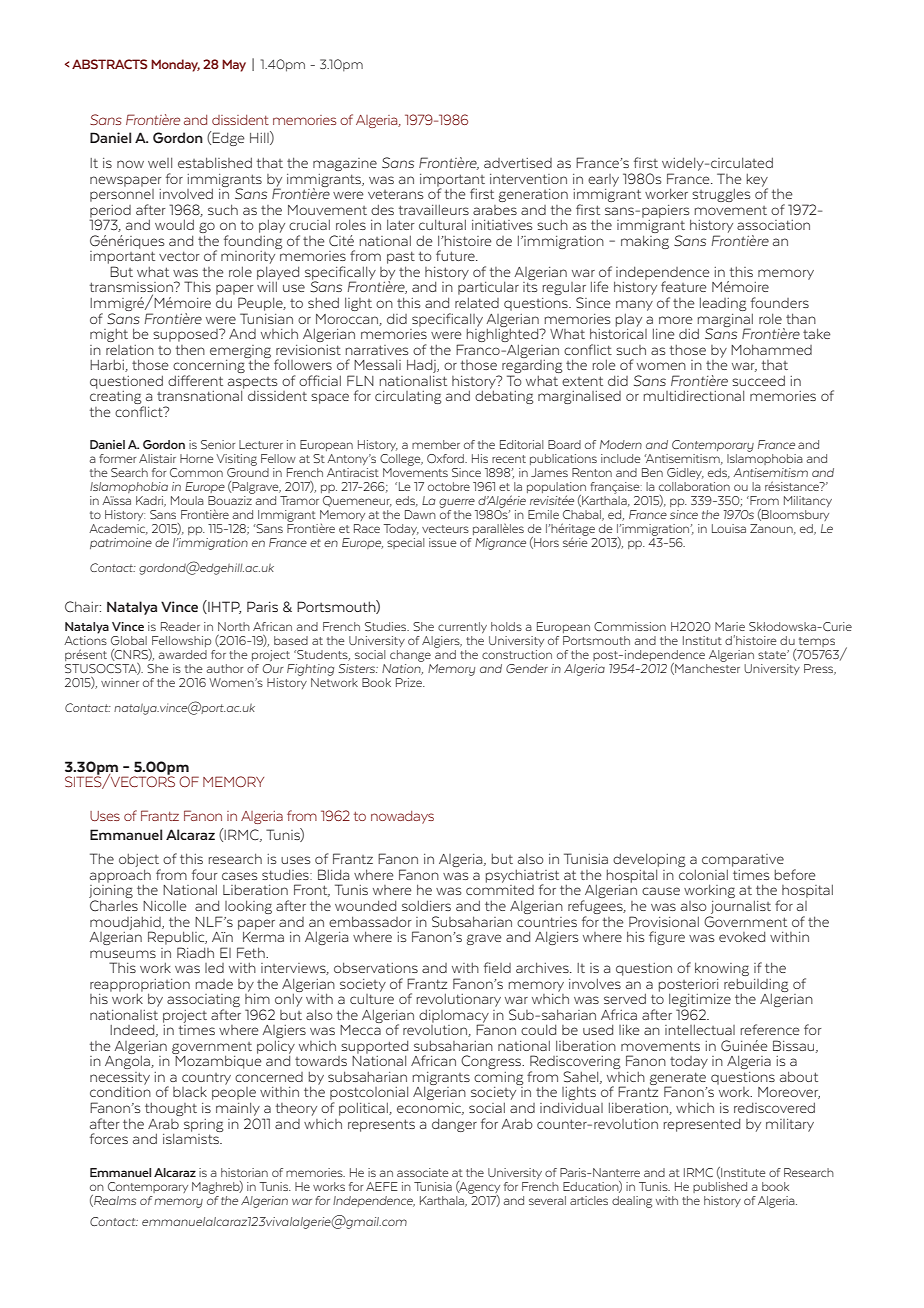  I want to click on then, so click(190, 350).
